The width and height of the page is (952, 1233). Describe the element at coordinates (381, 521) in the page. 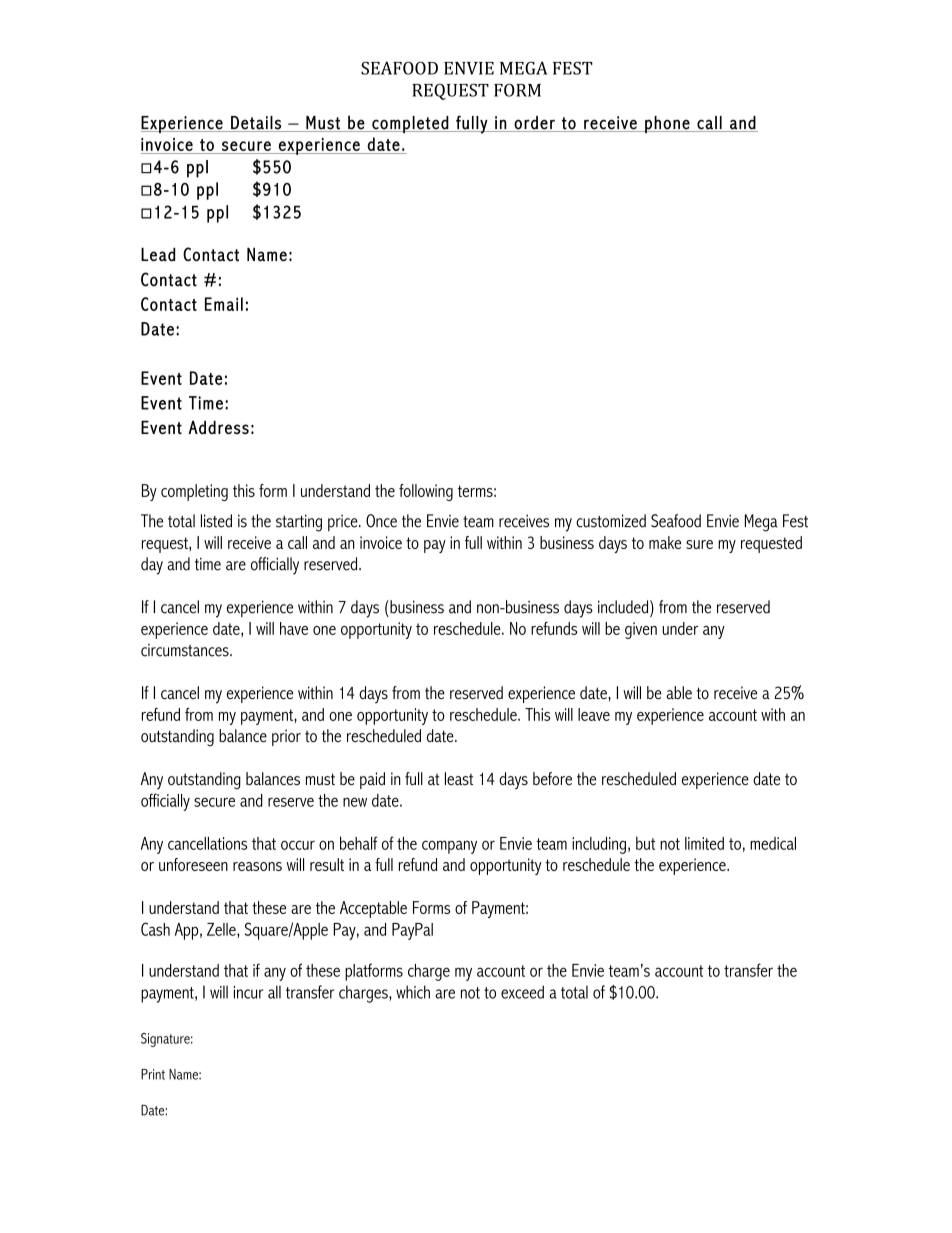

I see `Once` at that location.
